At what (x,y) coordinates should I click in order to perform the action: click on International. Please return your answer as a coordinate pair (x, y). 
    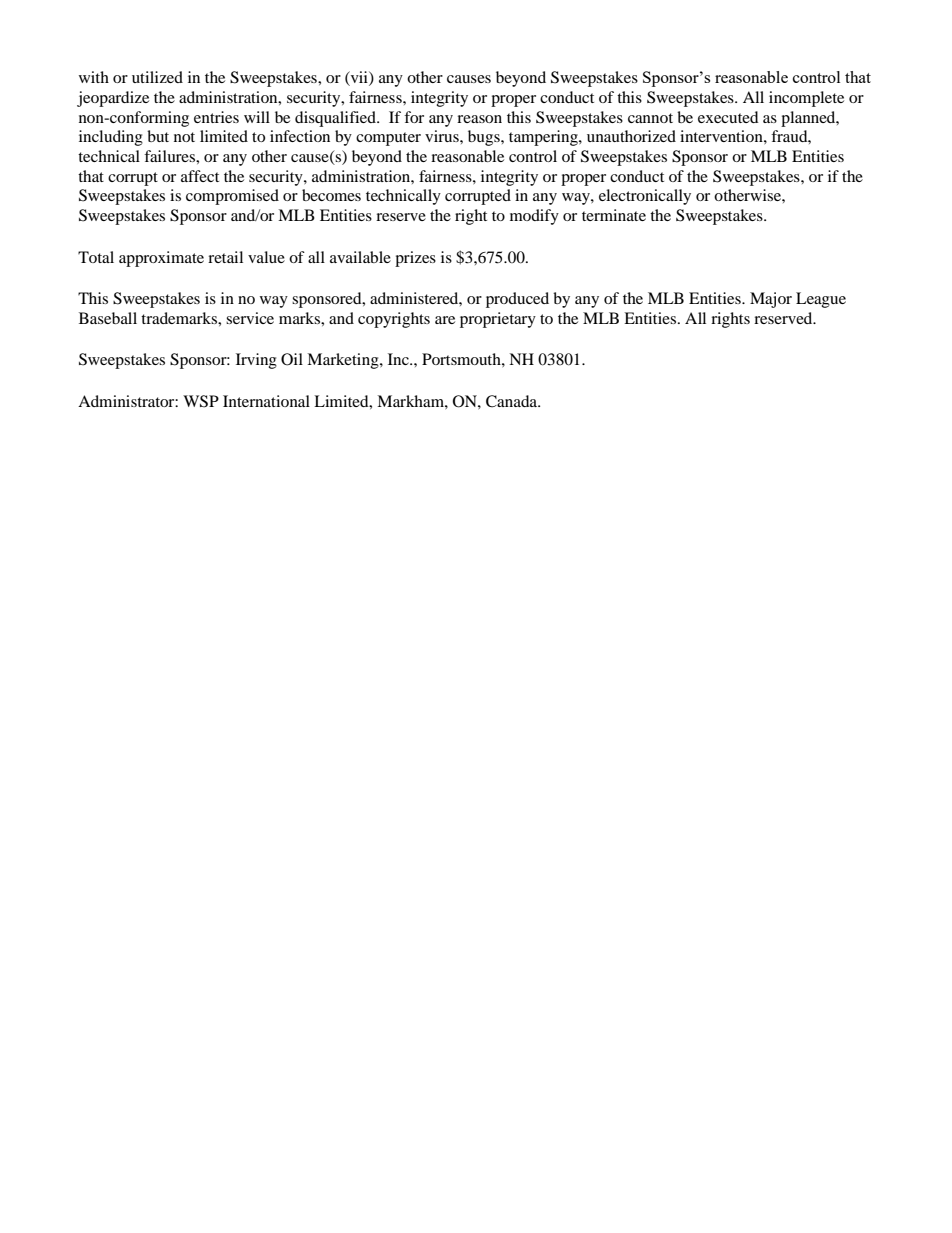
    Looking at the image, I should click on (266, 401).
